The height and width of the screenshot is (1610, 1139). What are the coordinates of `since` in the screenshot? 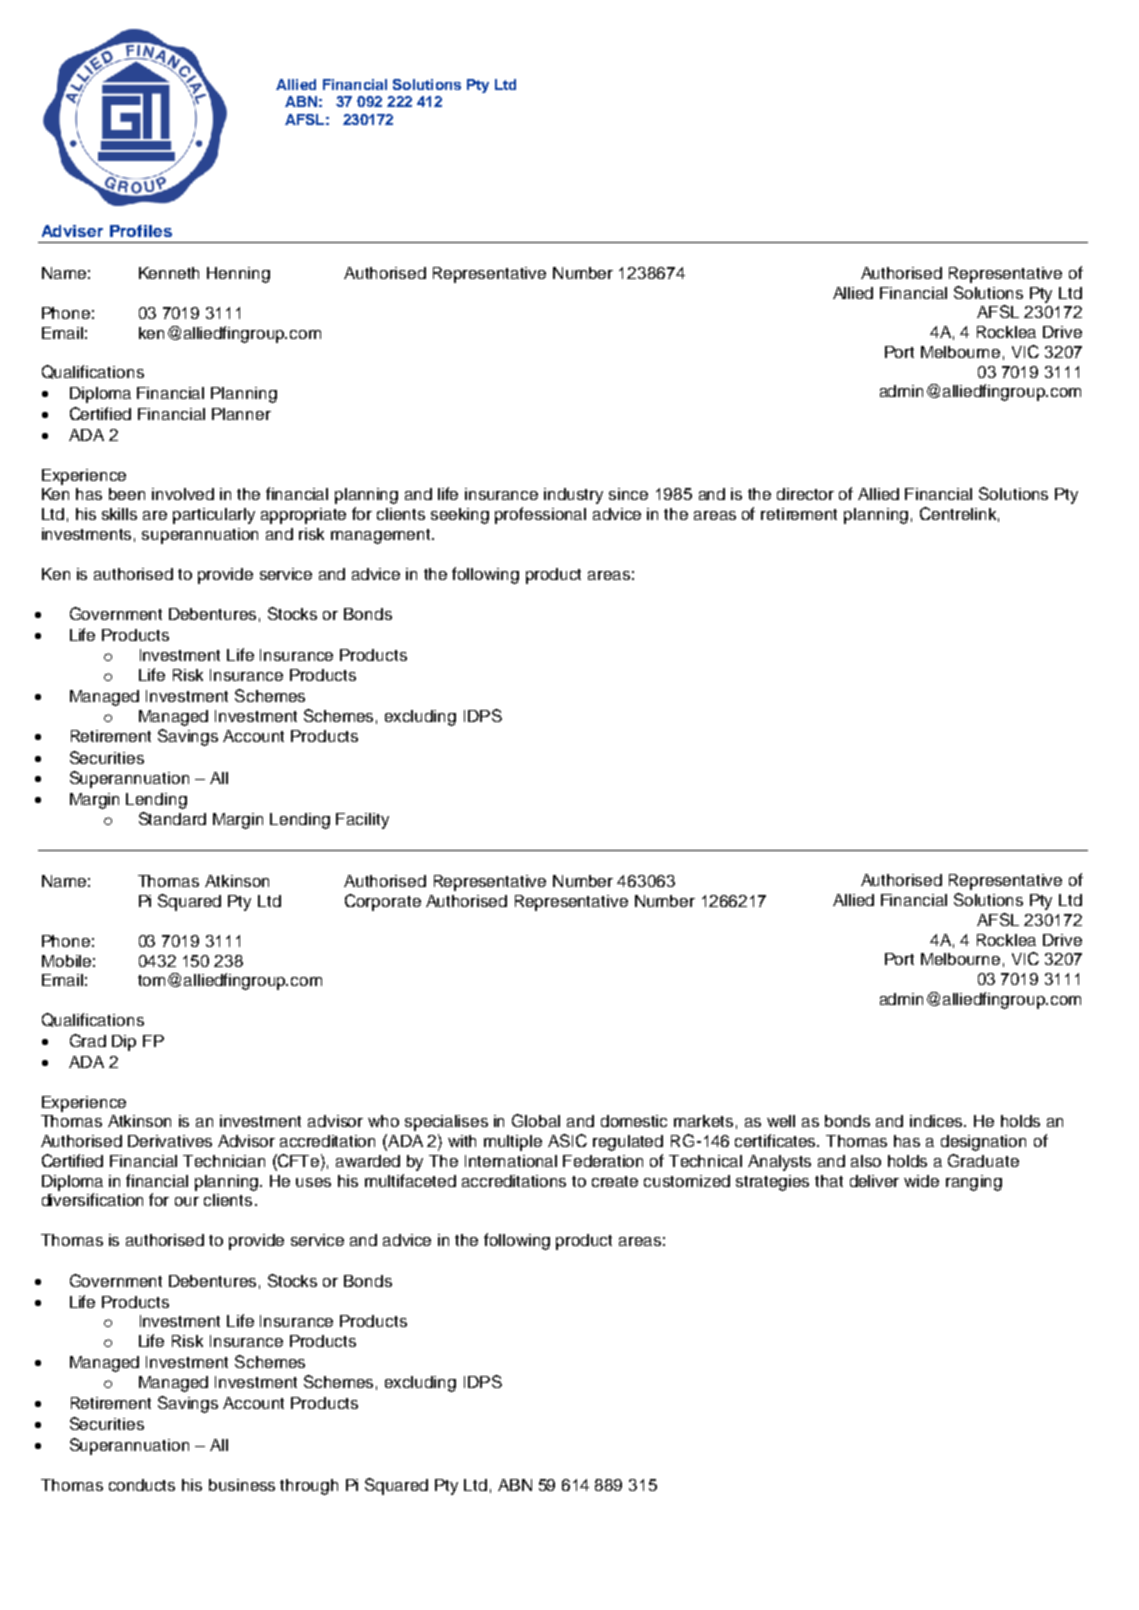 It's located at (628, 494).
